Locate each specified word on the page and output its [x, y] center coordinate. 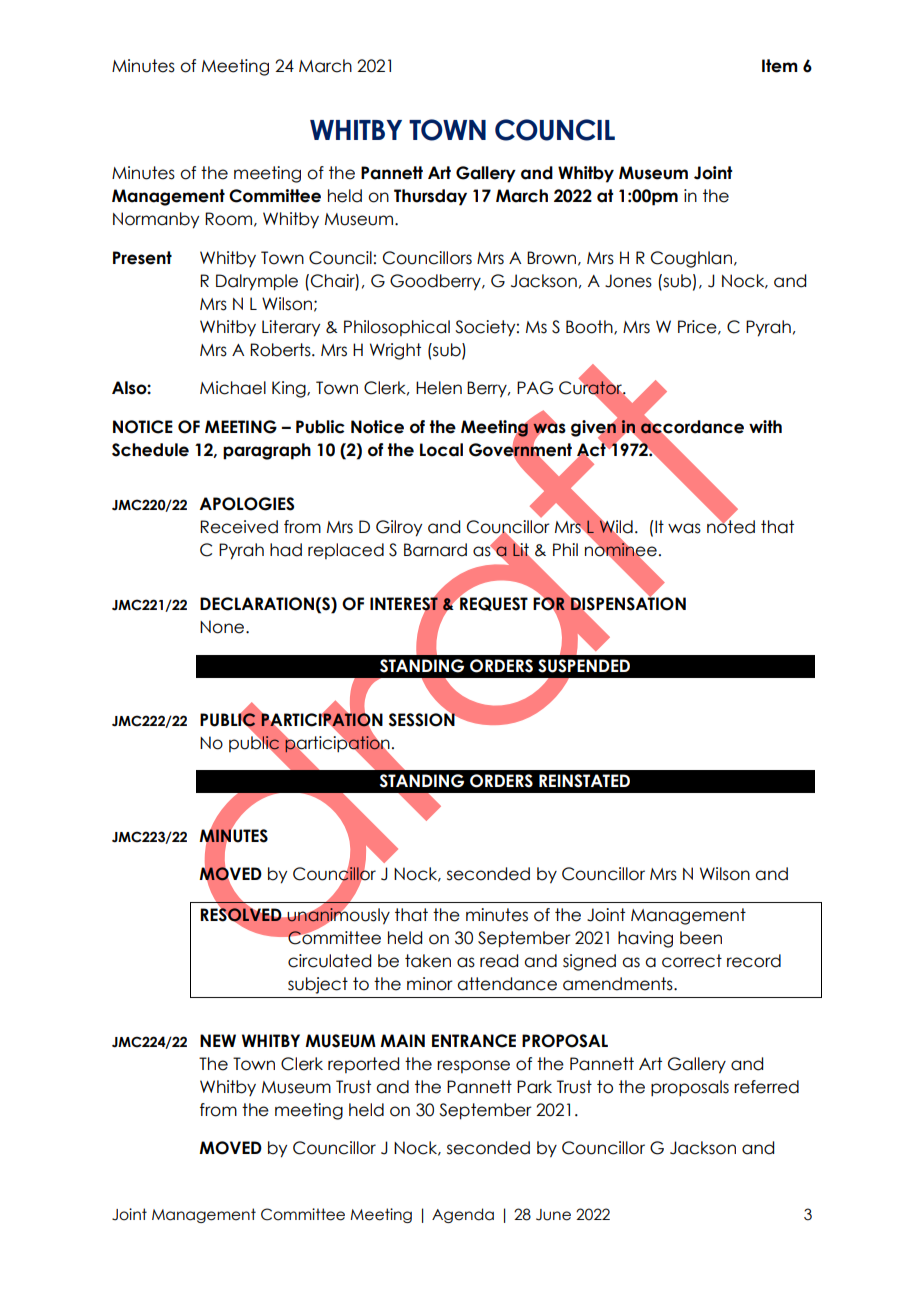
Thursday [430, 197]
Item [780, 66]
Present [142, 258]
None [223, 627]
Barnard [435, 550]
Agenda [463, 1215]
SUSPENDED [584, 666]
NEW [218, 1040]
